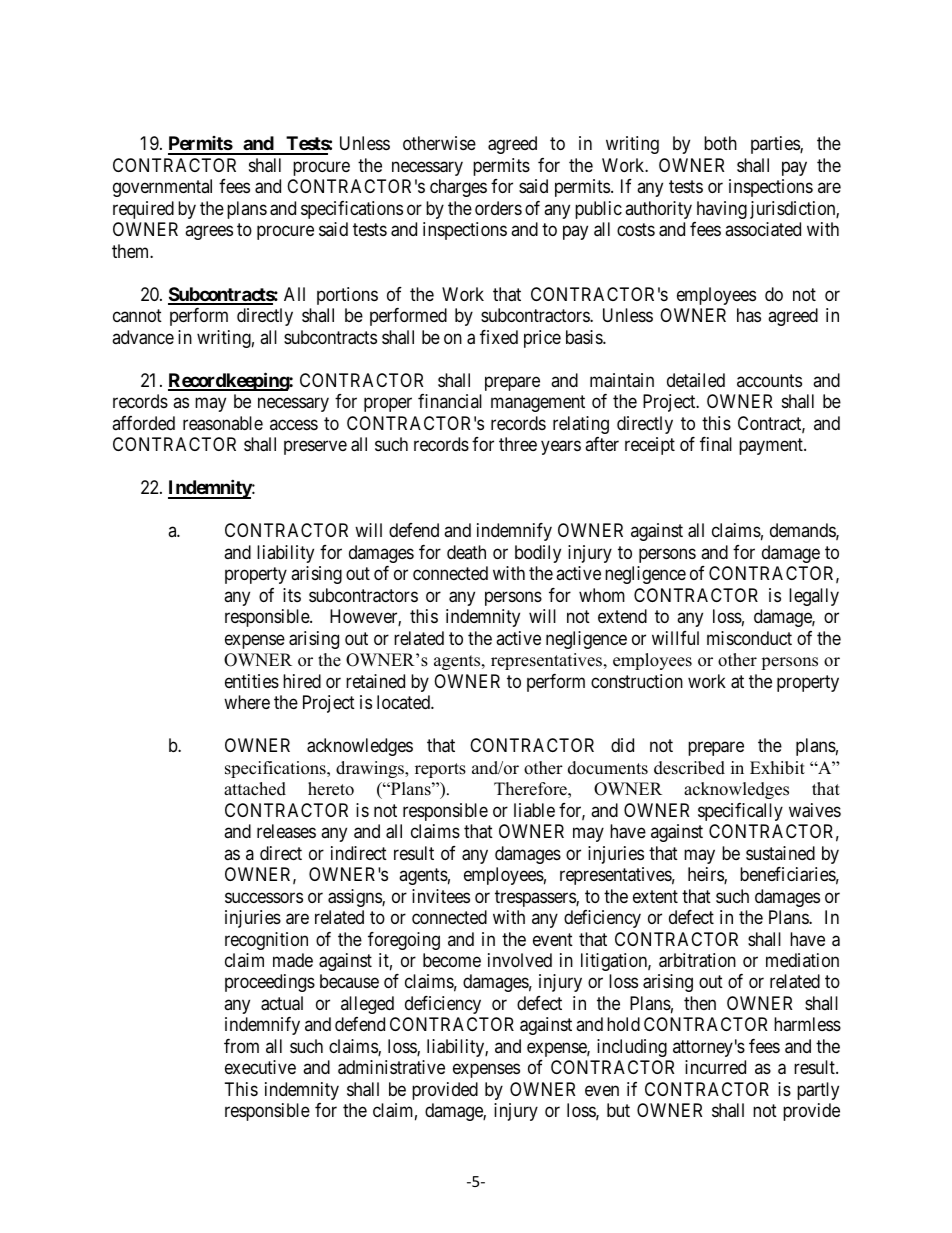  I want to click on executive, so click(260, 1067).
